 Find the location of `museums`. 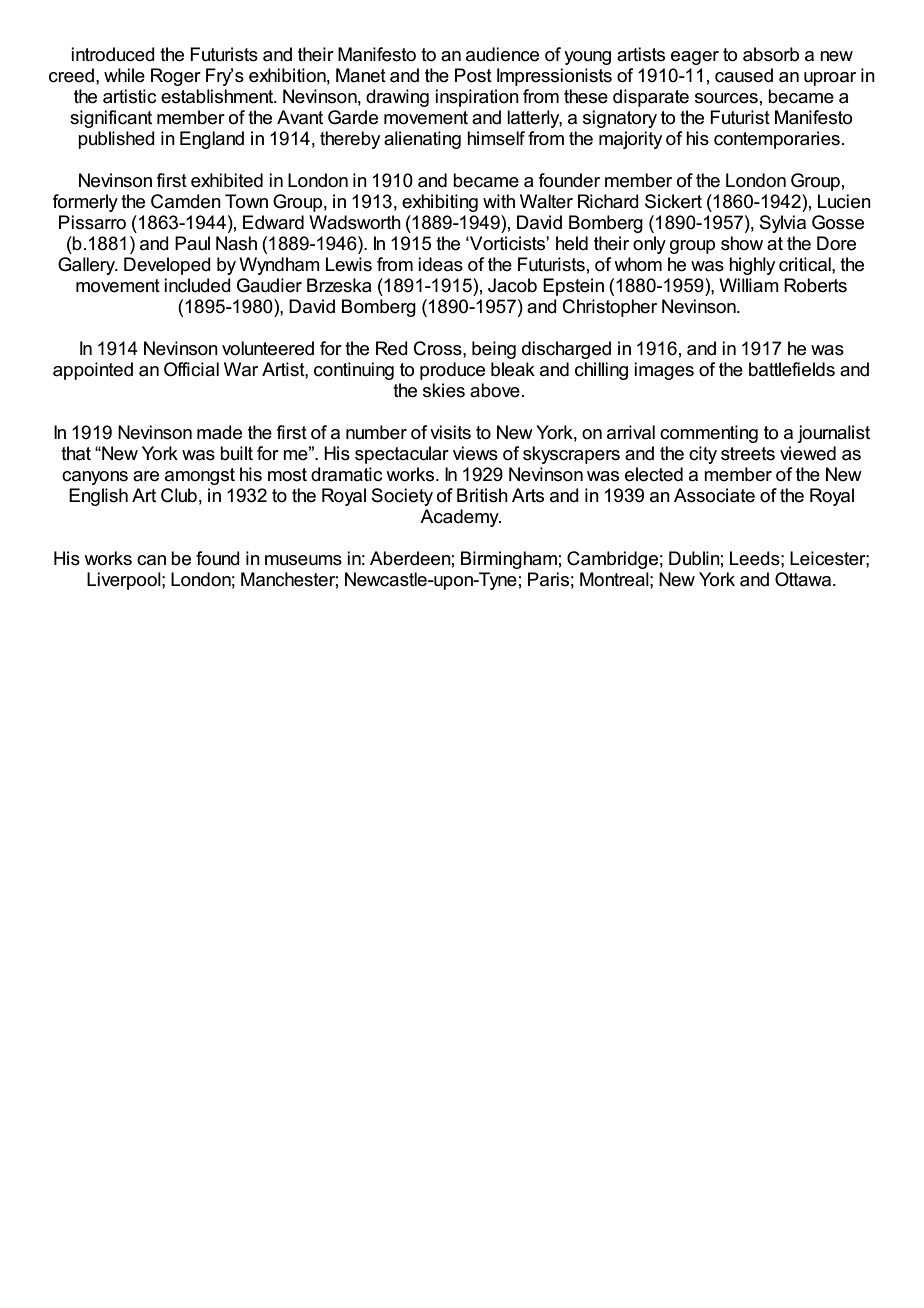

museums is located at coordinates (303, 560).
